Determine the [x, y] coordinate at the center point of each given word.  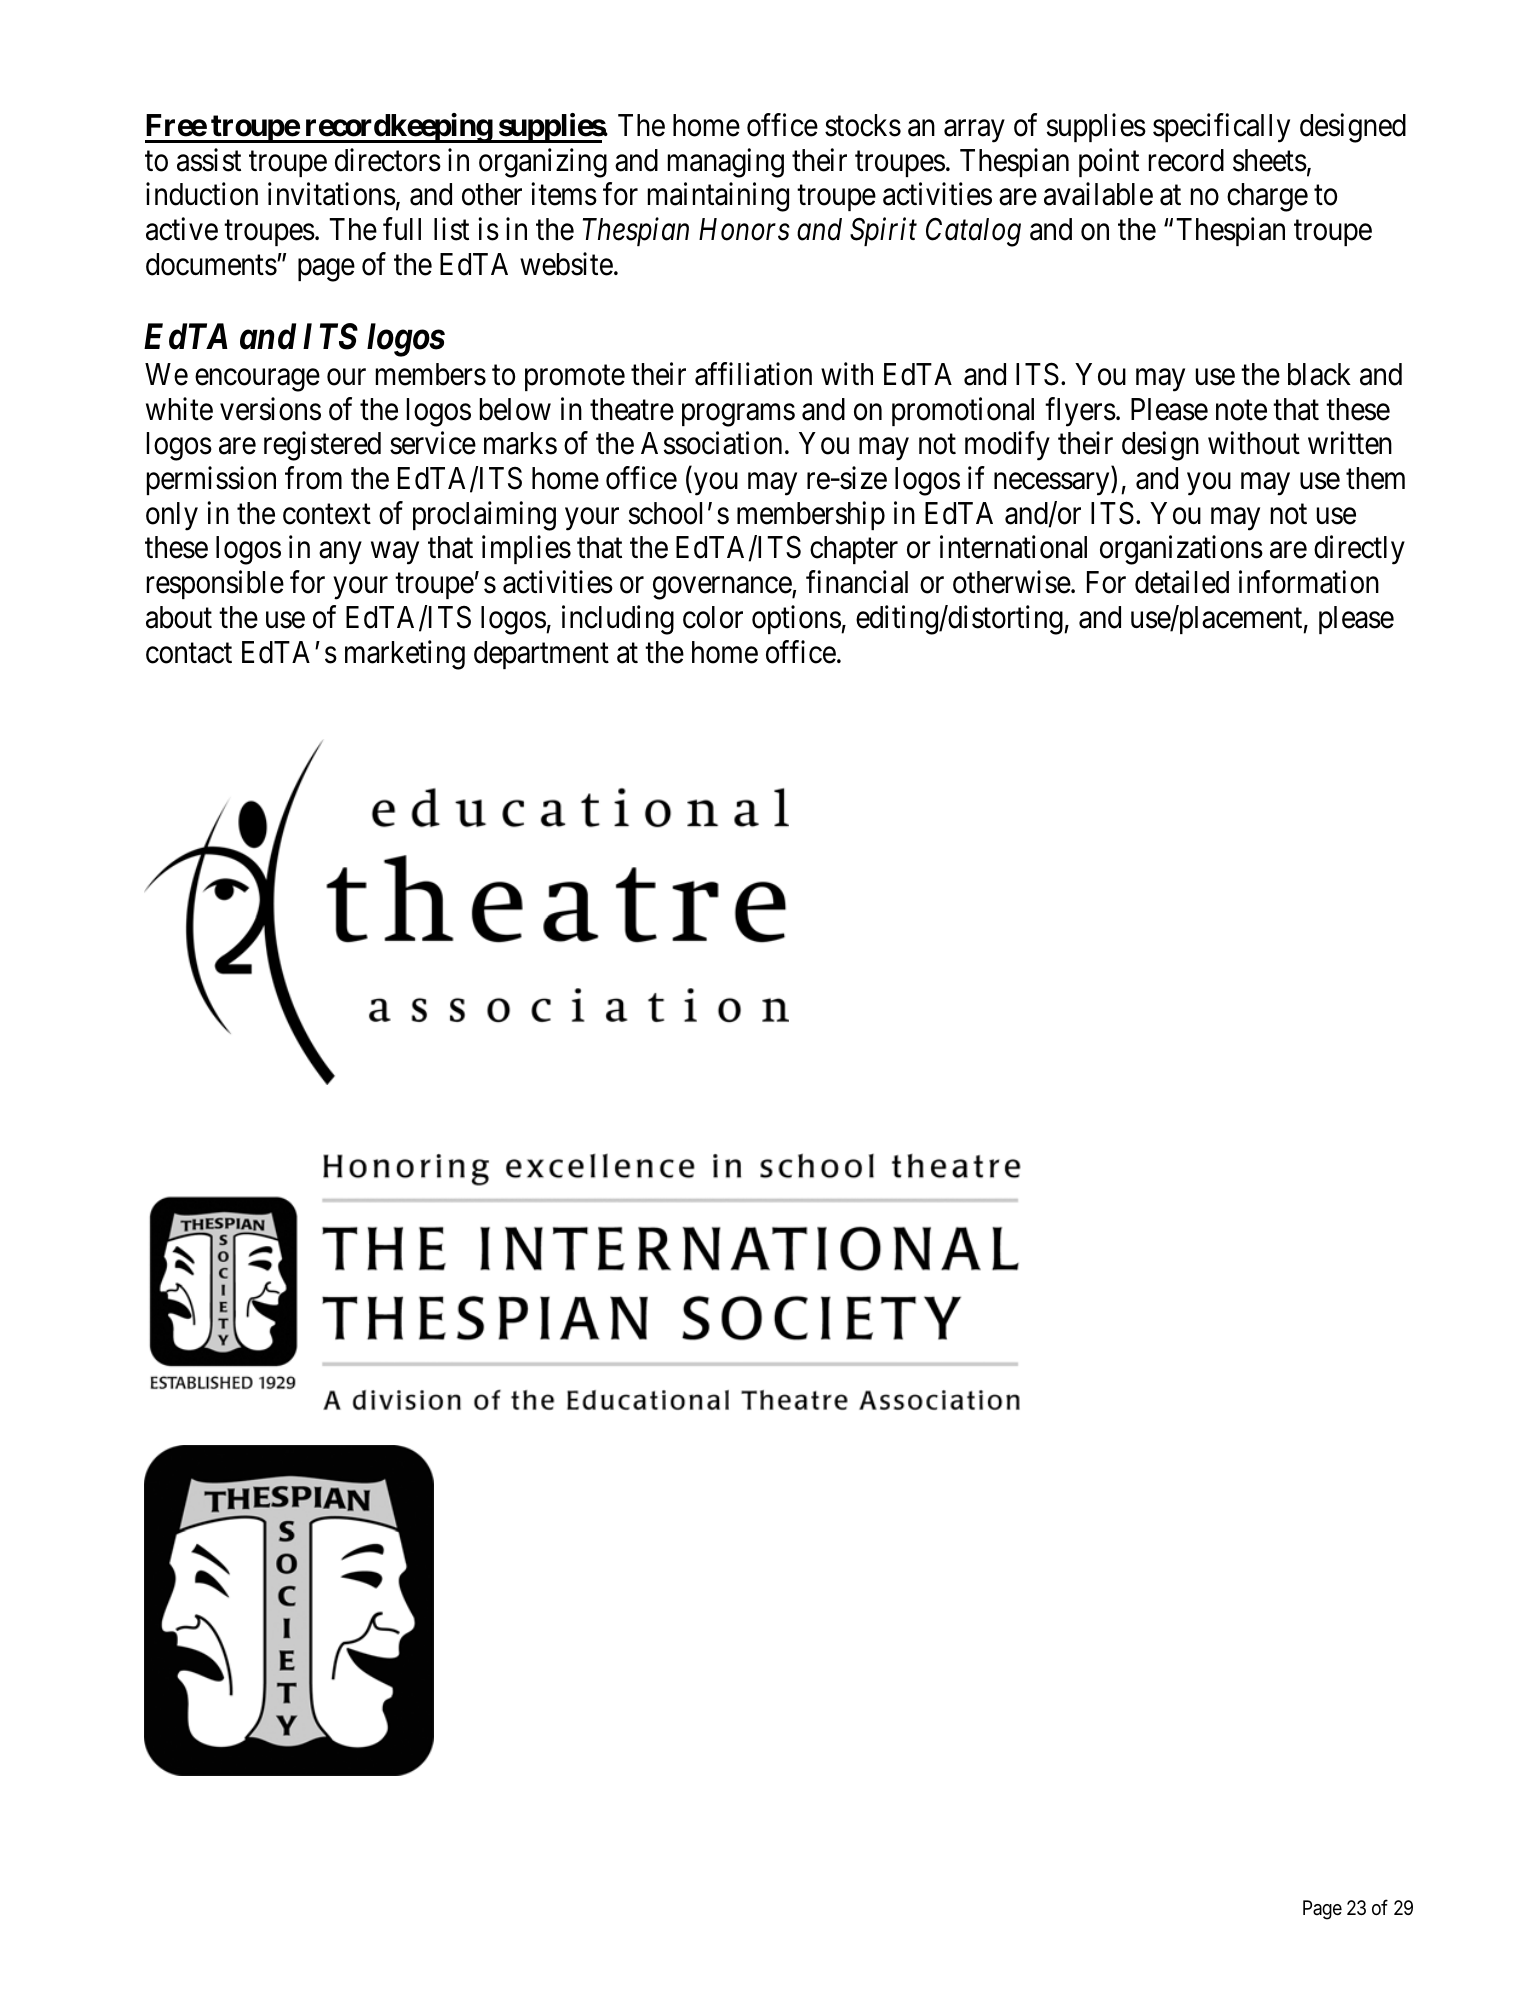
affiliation [753, 374]
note [1241, 410]
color [713, 617]
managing [726, 163]
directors [388, 160]
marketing [405, 655]
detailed [1182, 582]
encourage [257, 380]
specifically [1221, 128]
